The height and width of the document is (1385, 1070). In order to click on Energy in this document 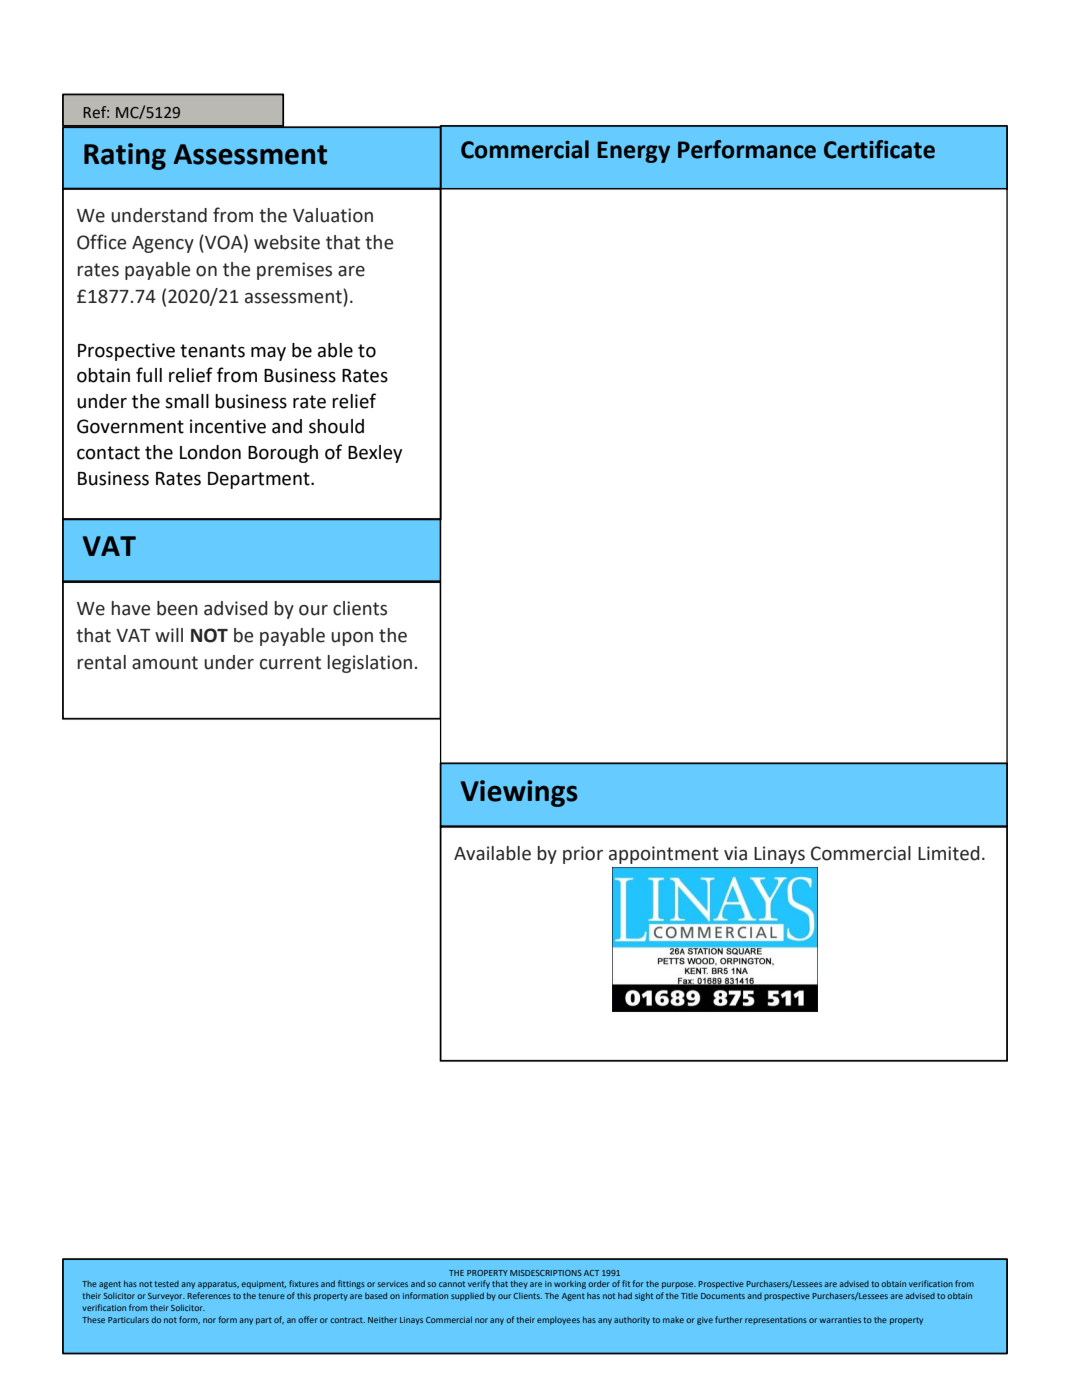, I will do `click(633, 152)`.
